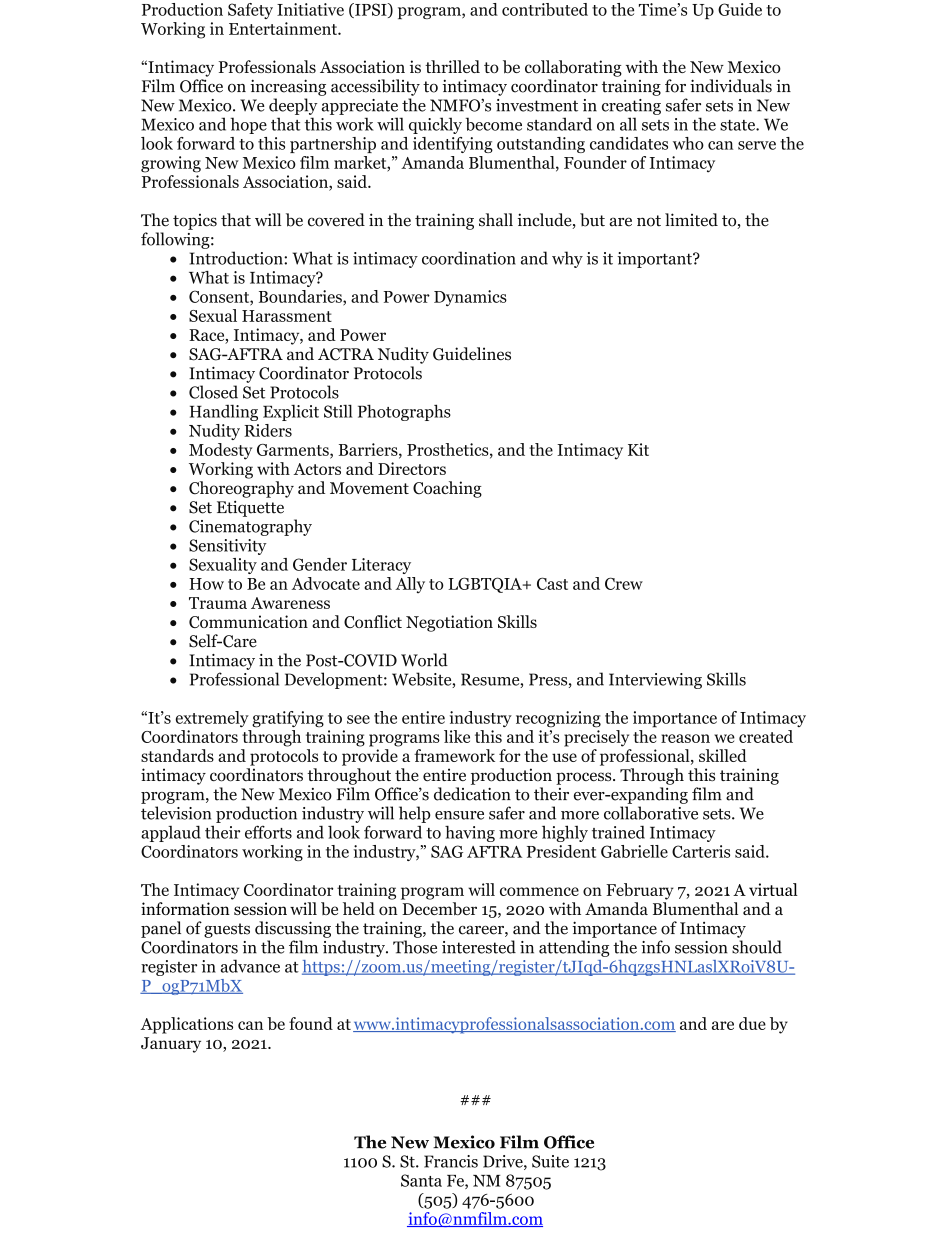 Image resolution: width=952 pixels, height=1233 pixels. What do you see at coordinates (171, 1045) in the page?
I see `January` at bounding box center [171, 1045].
